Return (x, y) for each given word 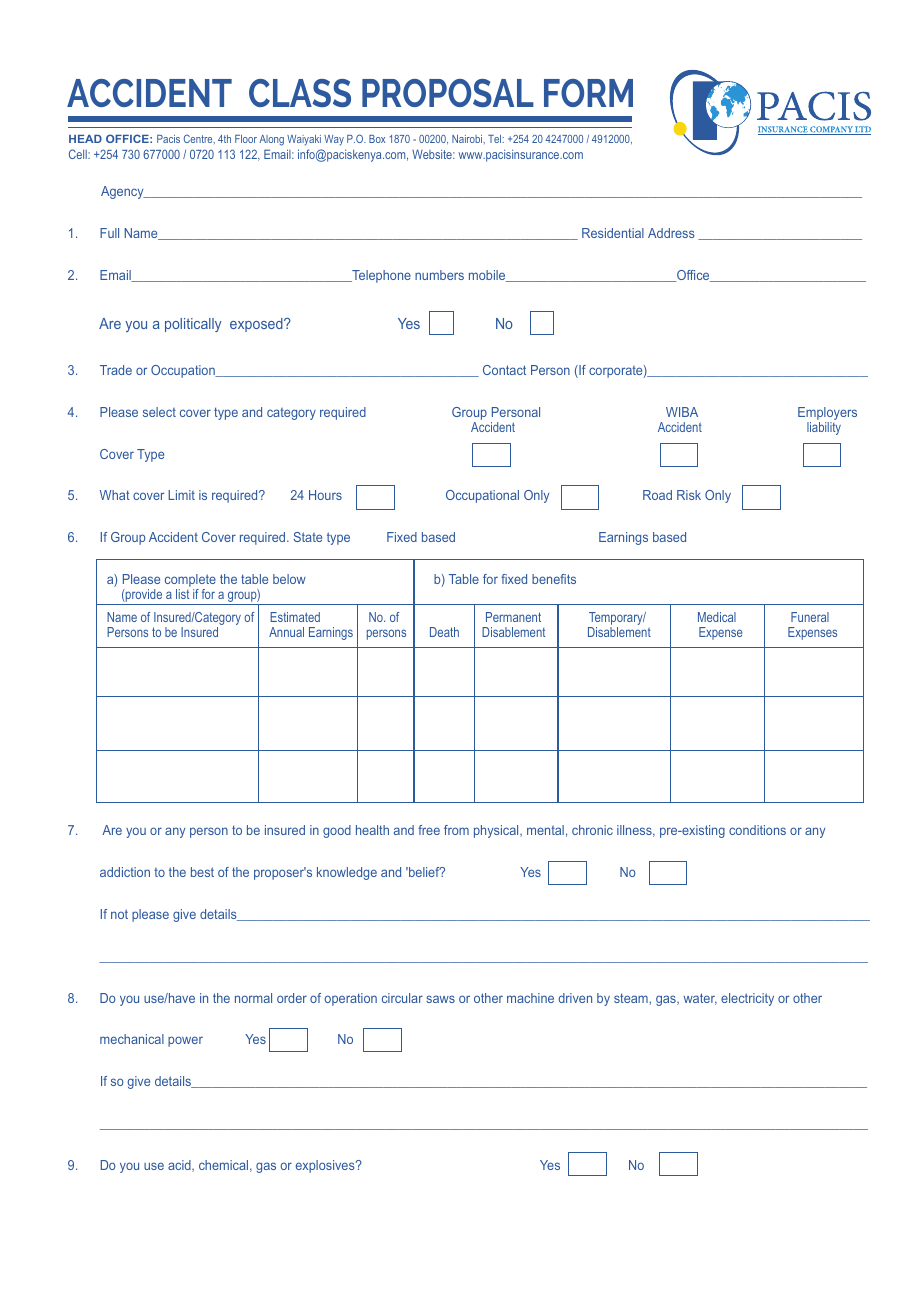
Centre (199, 139)
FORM (588, 93)
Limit (181, 495)
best (202, 872)
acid (180, 1166)
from (456, 830)
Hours (325, 495)
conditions (757, 830)
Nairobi (468, 139)
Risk (689, 495)
